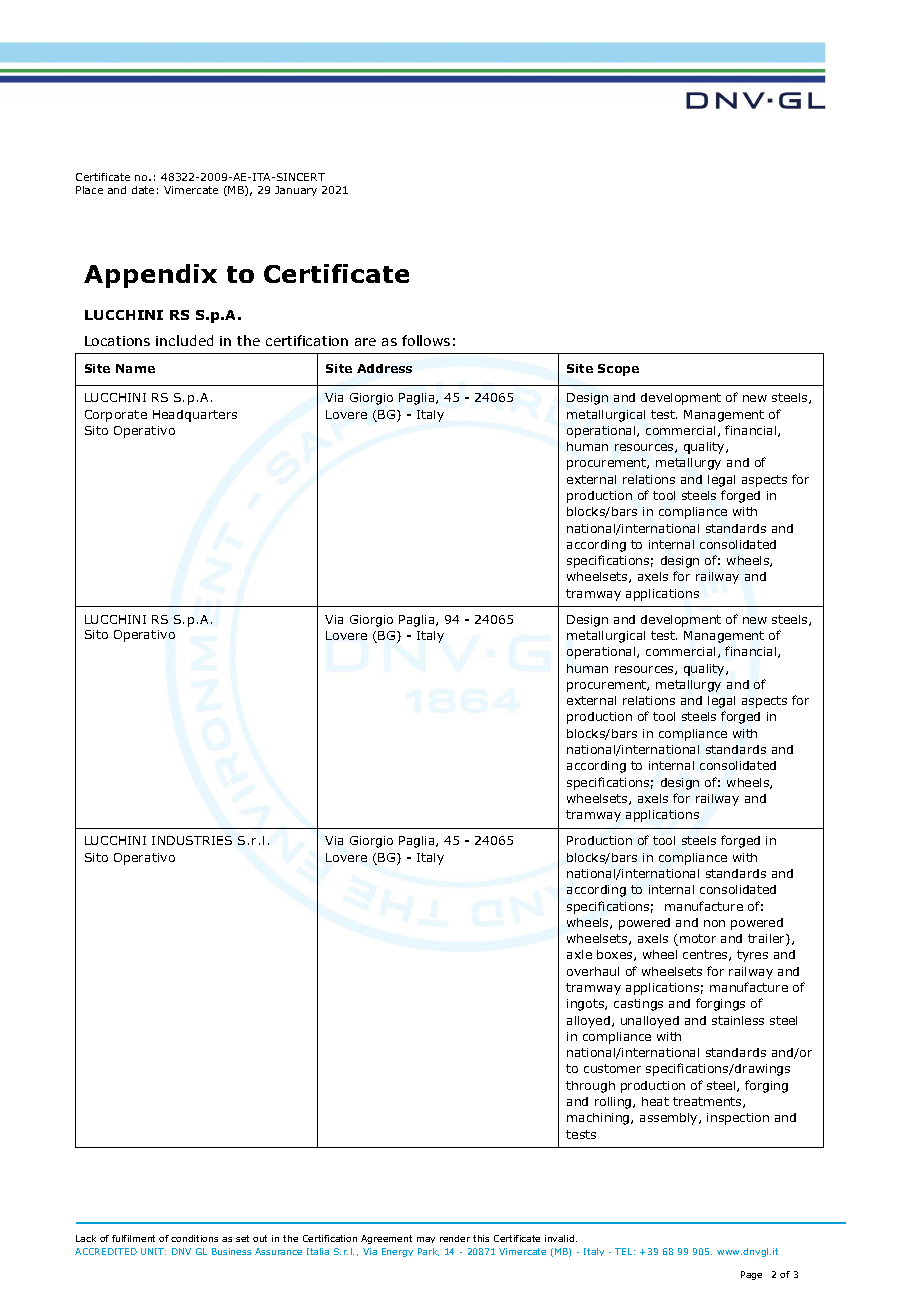 The image size is (924, 1308). Describe the element at coordinates (579, 954) in the document. I see `axle` at that location.
